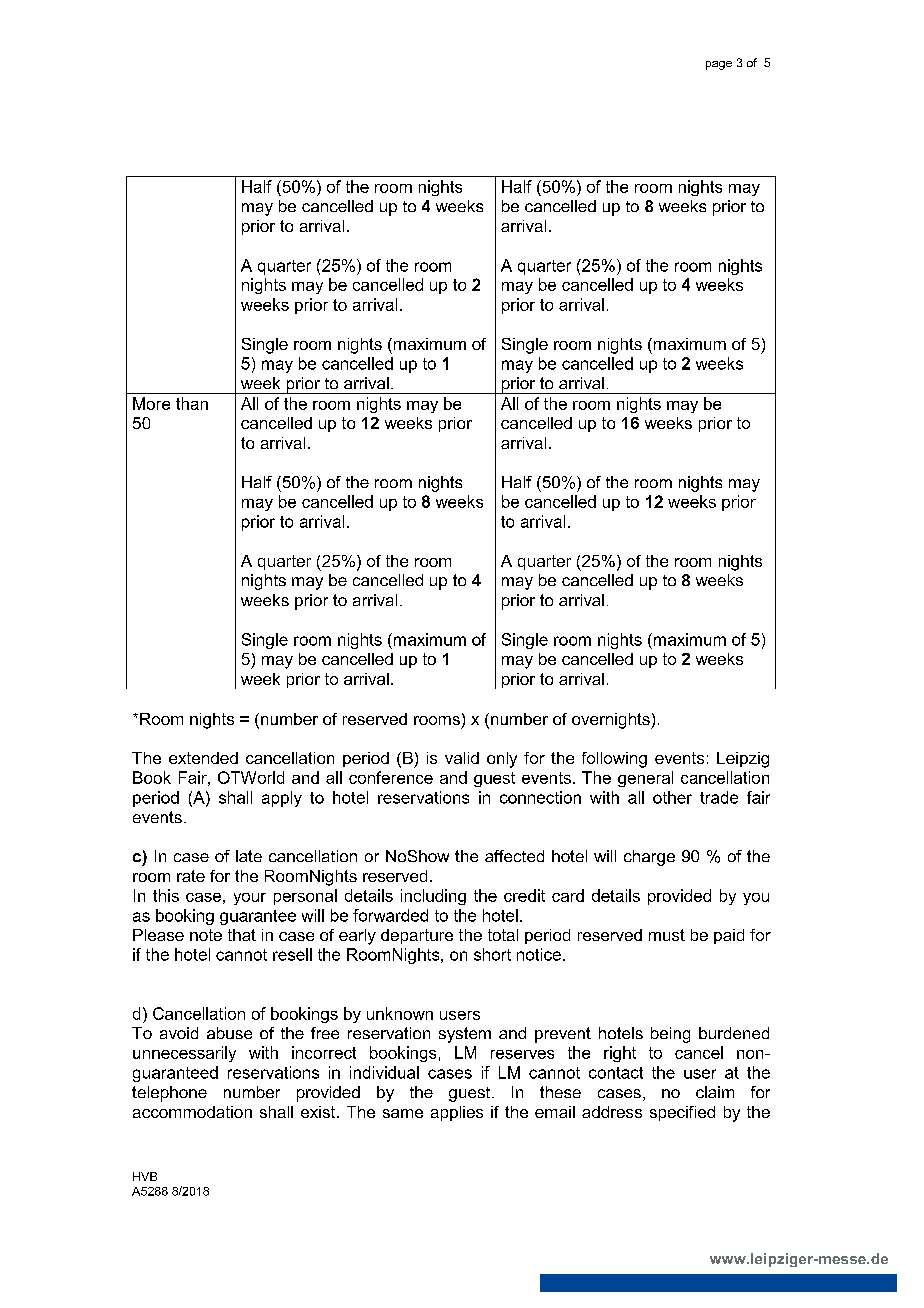  What do you see at coordinates (282, 799) in the screenshot?
I see `apply` at bounding box center [282, 799].
